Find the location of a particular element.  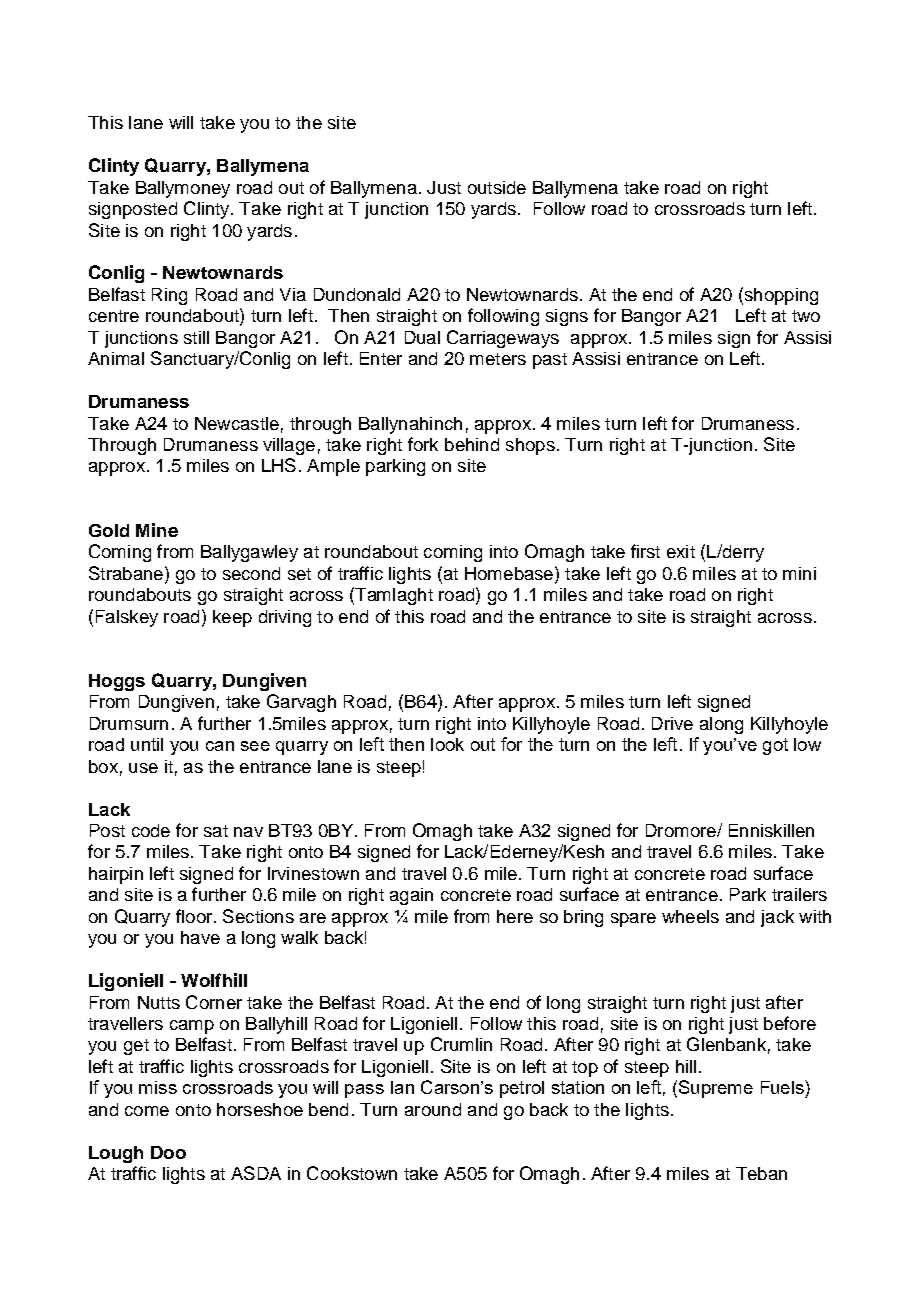

around is located at coordinates (433, 1109).
